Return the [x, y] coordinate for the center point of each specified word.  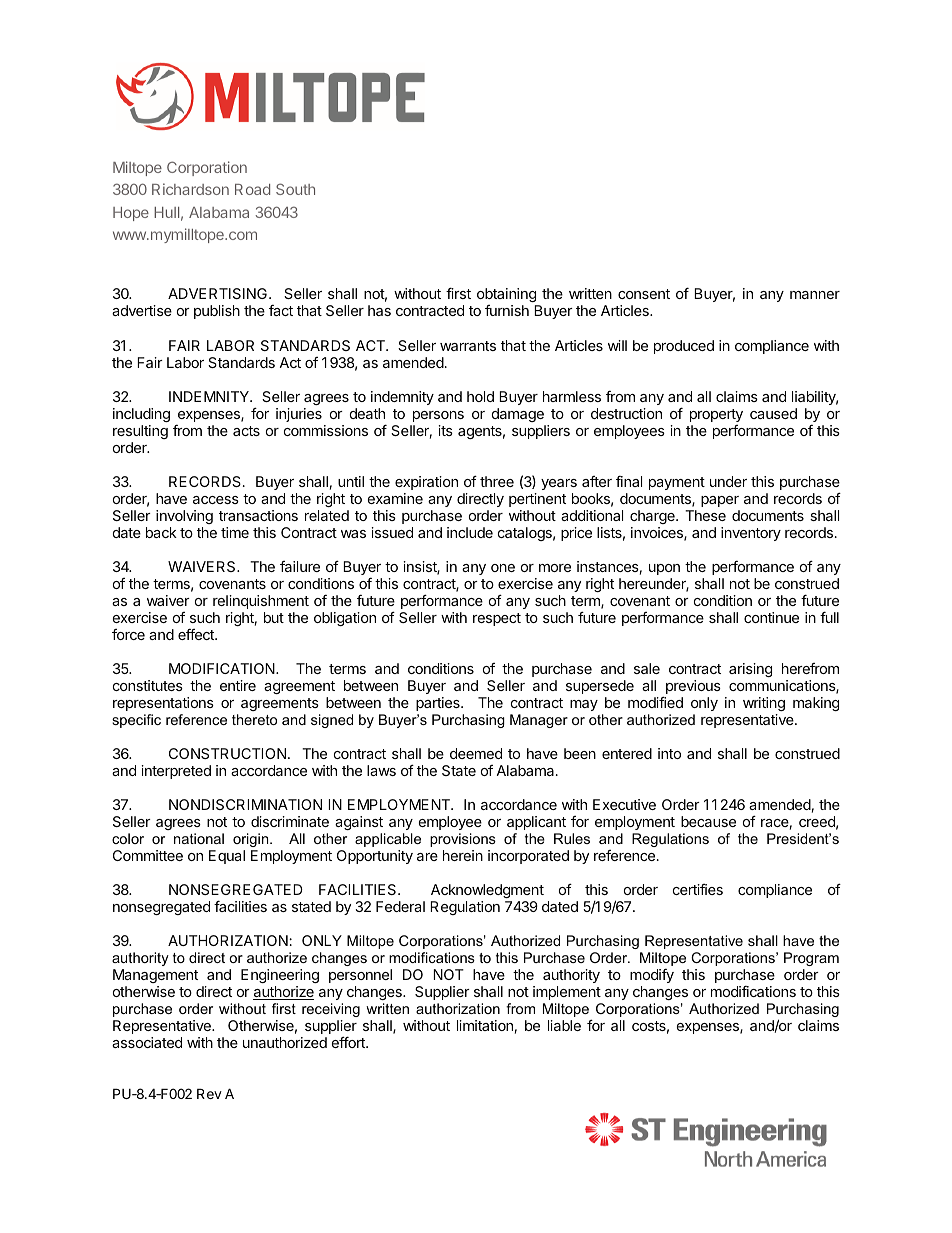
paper [720, 501]
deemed [476, 753]
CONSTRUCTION [227, 753]
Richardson [190, 189]
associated [147, 1042]
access [216, 500]
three [497, 481]
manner [815, 295]
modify [652, 976]
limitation [485, 1025]
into [669, 753]
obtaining [507, 297]
